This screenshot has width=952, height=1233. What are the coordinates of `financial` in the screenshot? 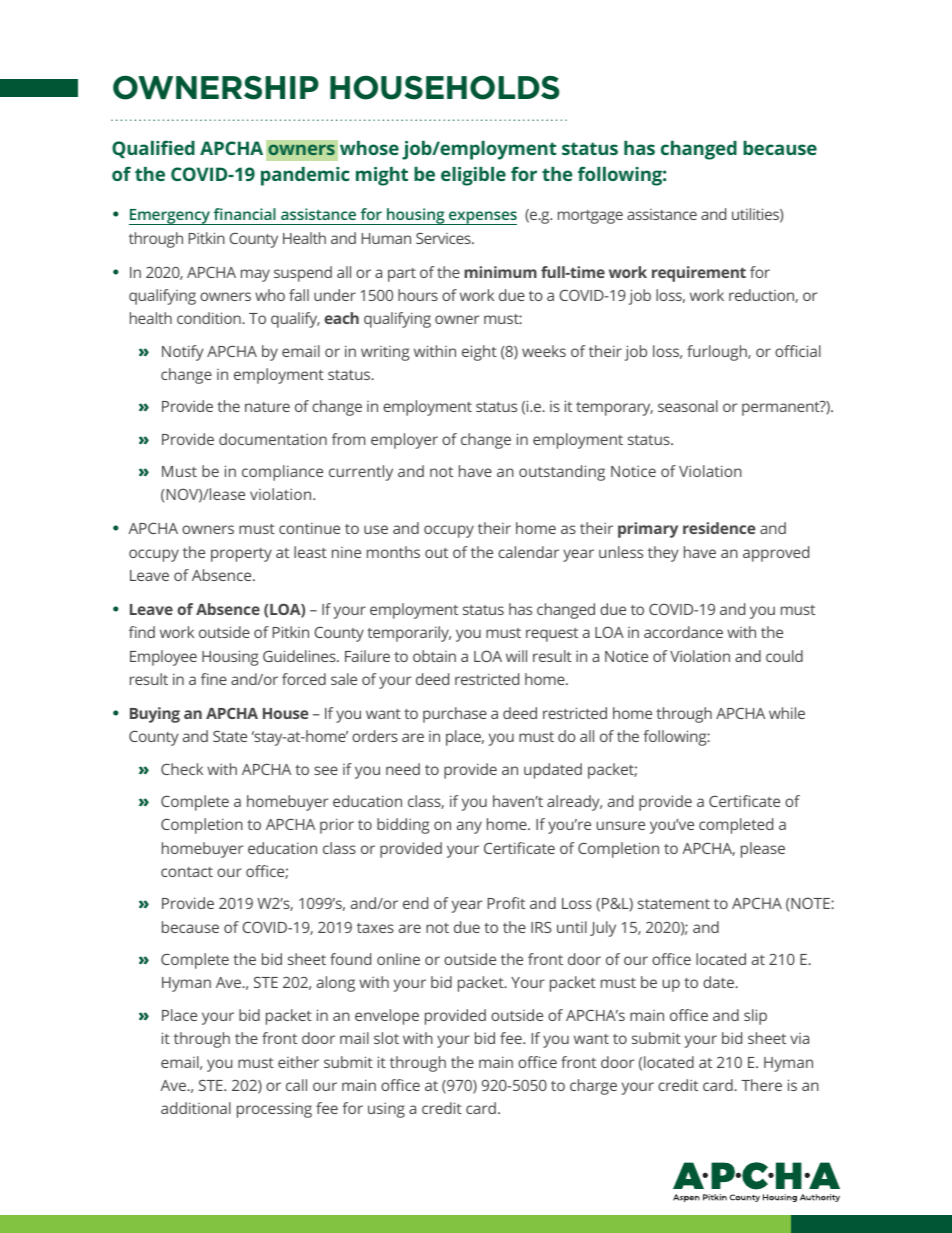 It's located at (245, 214).
